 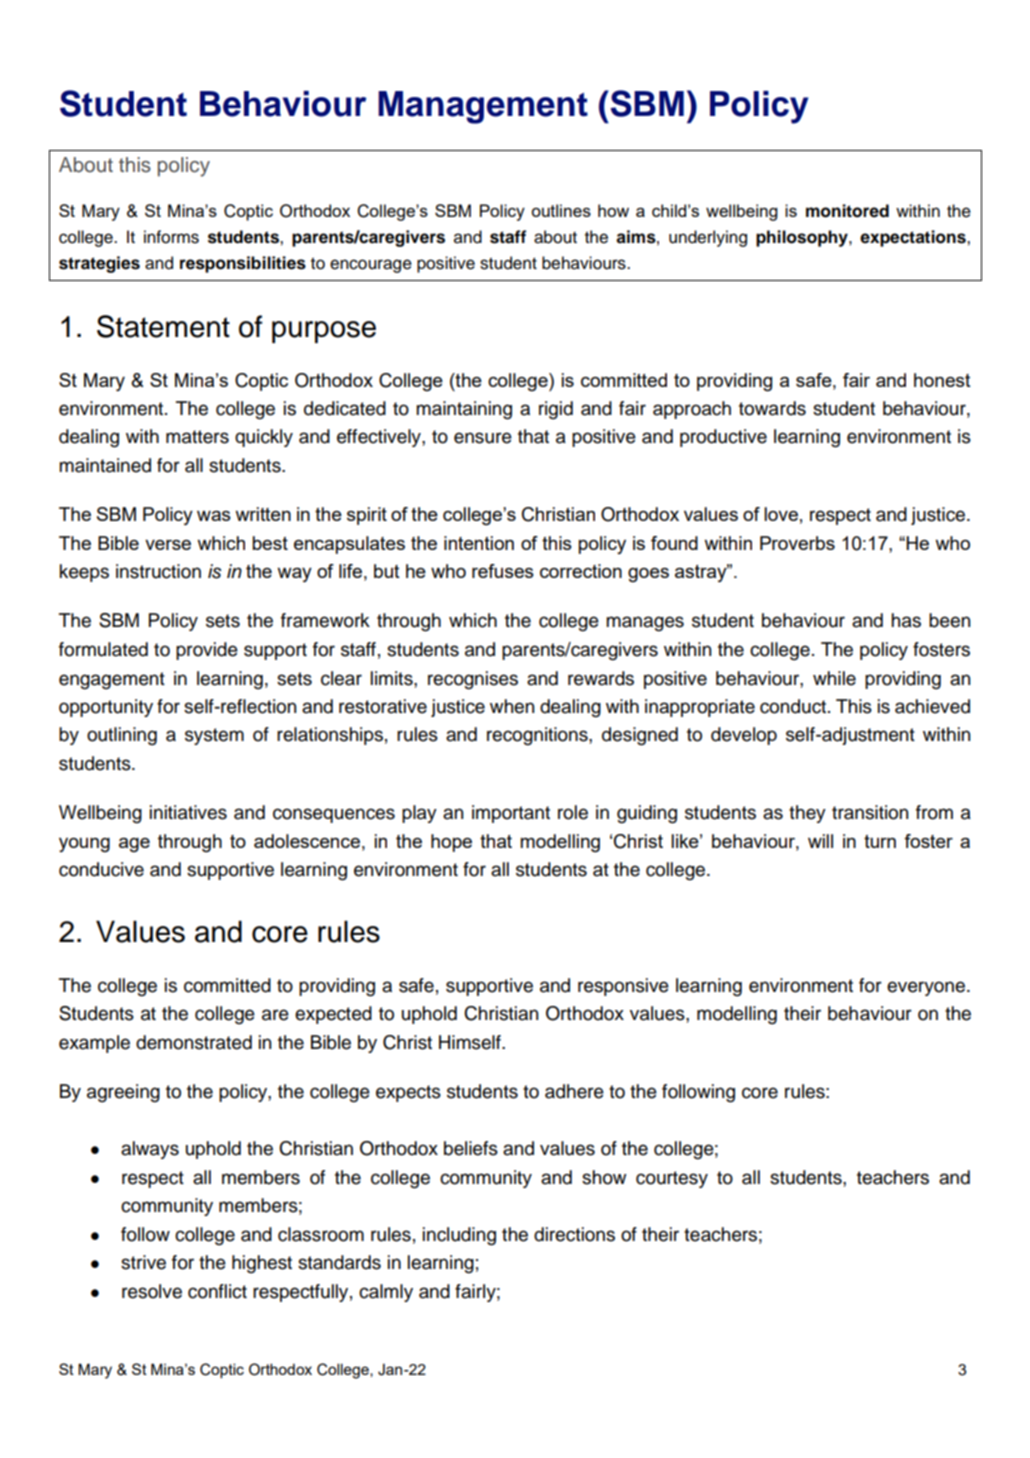 What do you see at coordinates (772, 408) in the screenshot?
I see `towards` at bounding box center [772, 408].
